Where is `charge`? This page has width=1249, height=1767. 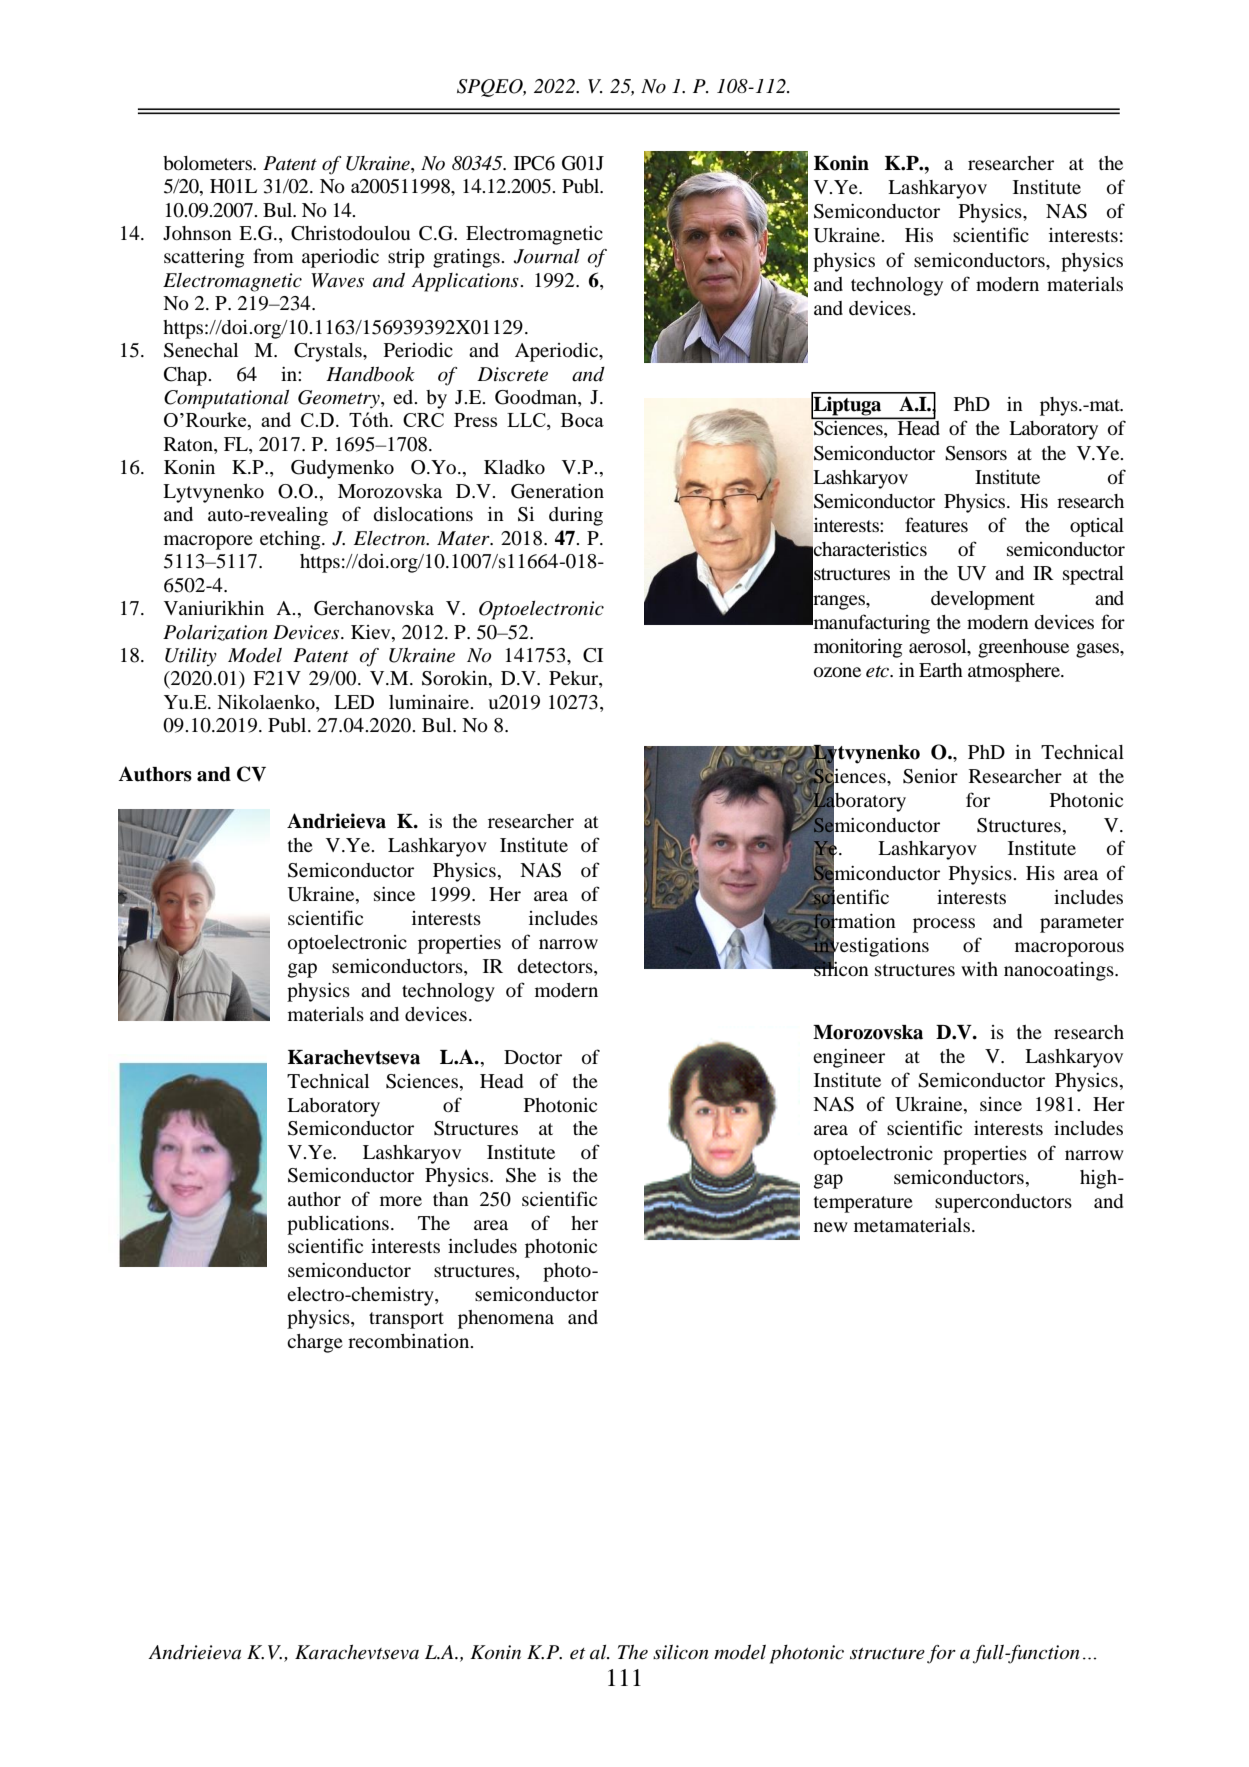
charge is located at coordinates (315, 1343).
